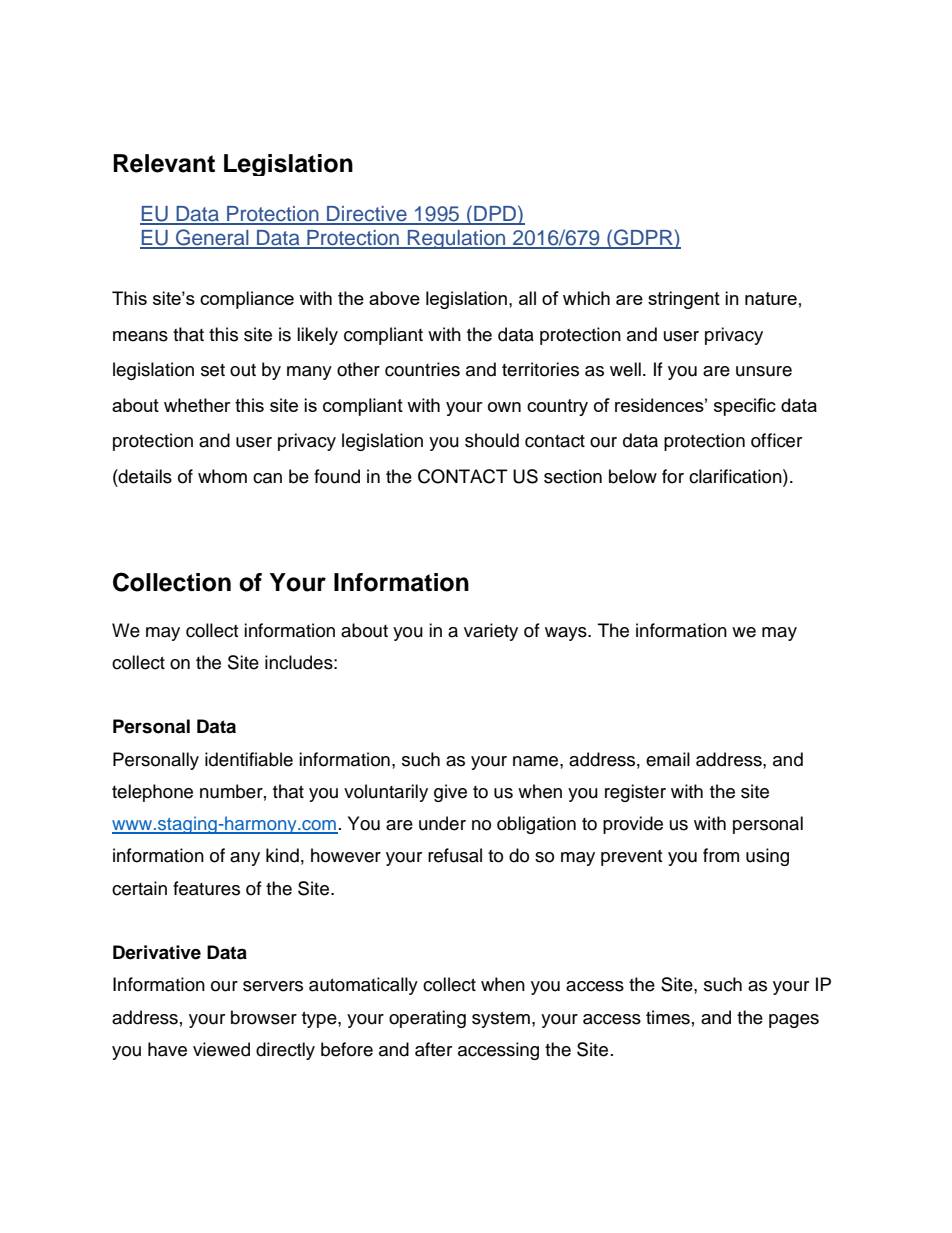 This image has height=1233, width=952. What do you see at coordinates (164, 163) in the image?
I see `Relevant` at bounding box center [164, 163].
